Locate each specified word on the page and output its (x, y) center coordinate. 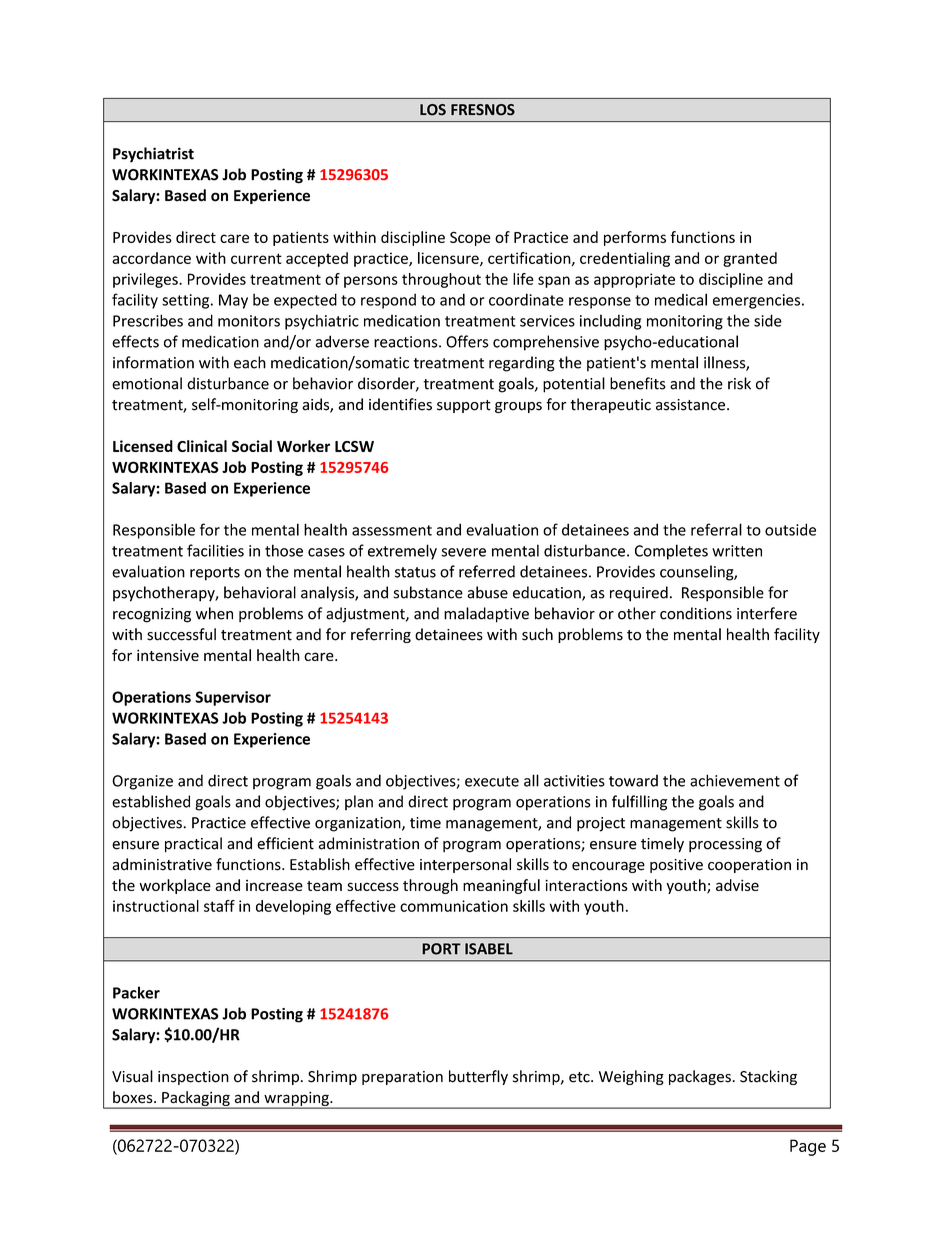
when (214, 613)
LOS (433, 110)
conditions (696, 613)
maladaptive (486, 615)
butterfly (478, 1077)
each (250, 362)
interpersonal (465, 865)
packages (701, 1077)
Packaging (196, 1099)
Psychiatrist (153, 155)
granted (750, 259)
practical (193, 845)
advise (737, 885)
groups (518, 407)
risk (739, 383)
